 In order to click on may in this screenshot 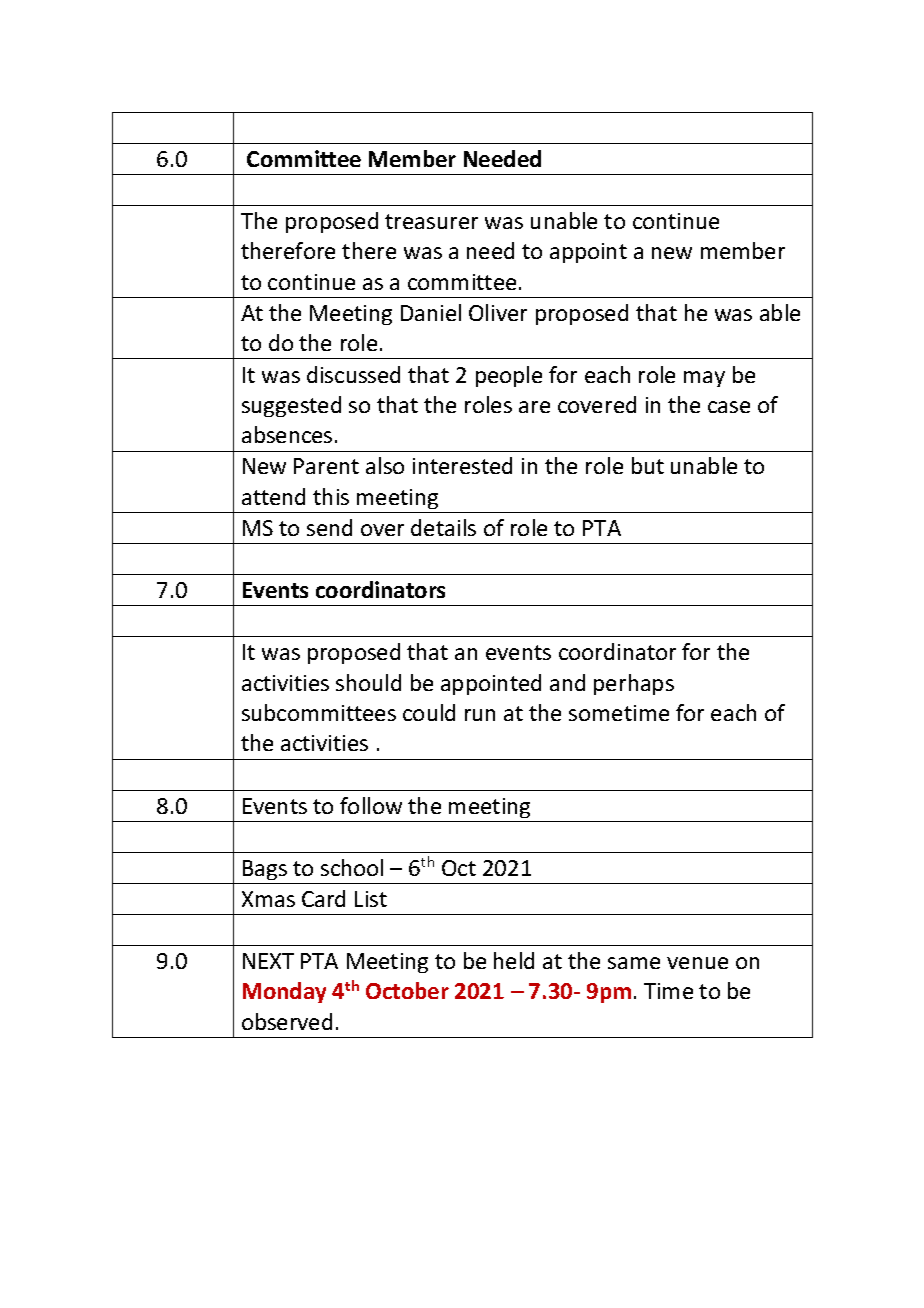, I will do `click(704, 379)`.
